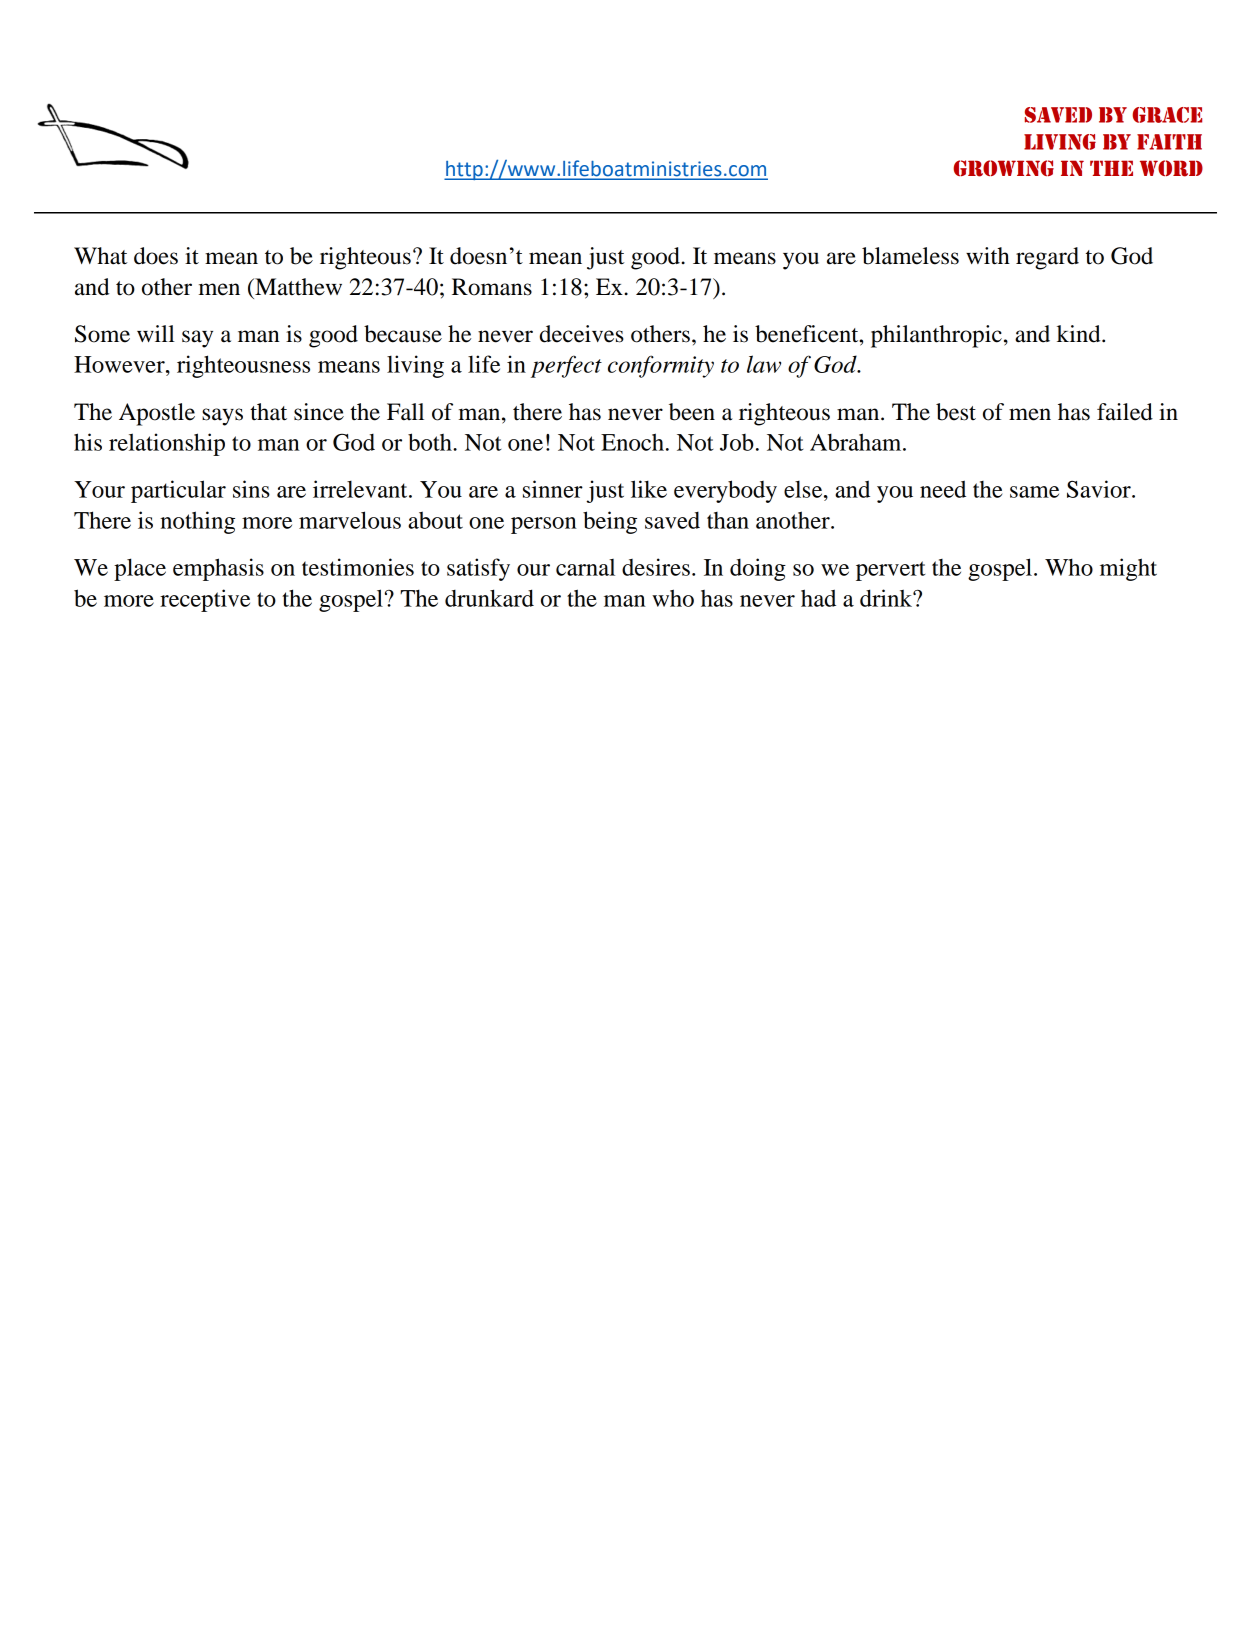 The image size is (1260, 1631). I want to click on receptive, so click(205, 600).
